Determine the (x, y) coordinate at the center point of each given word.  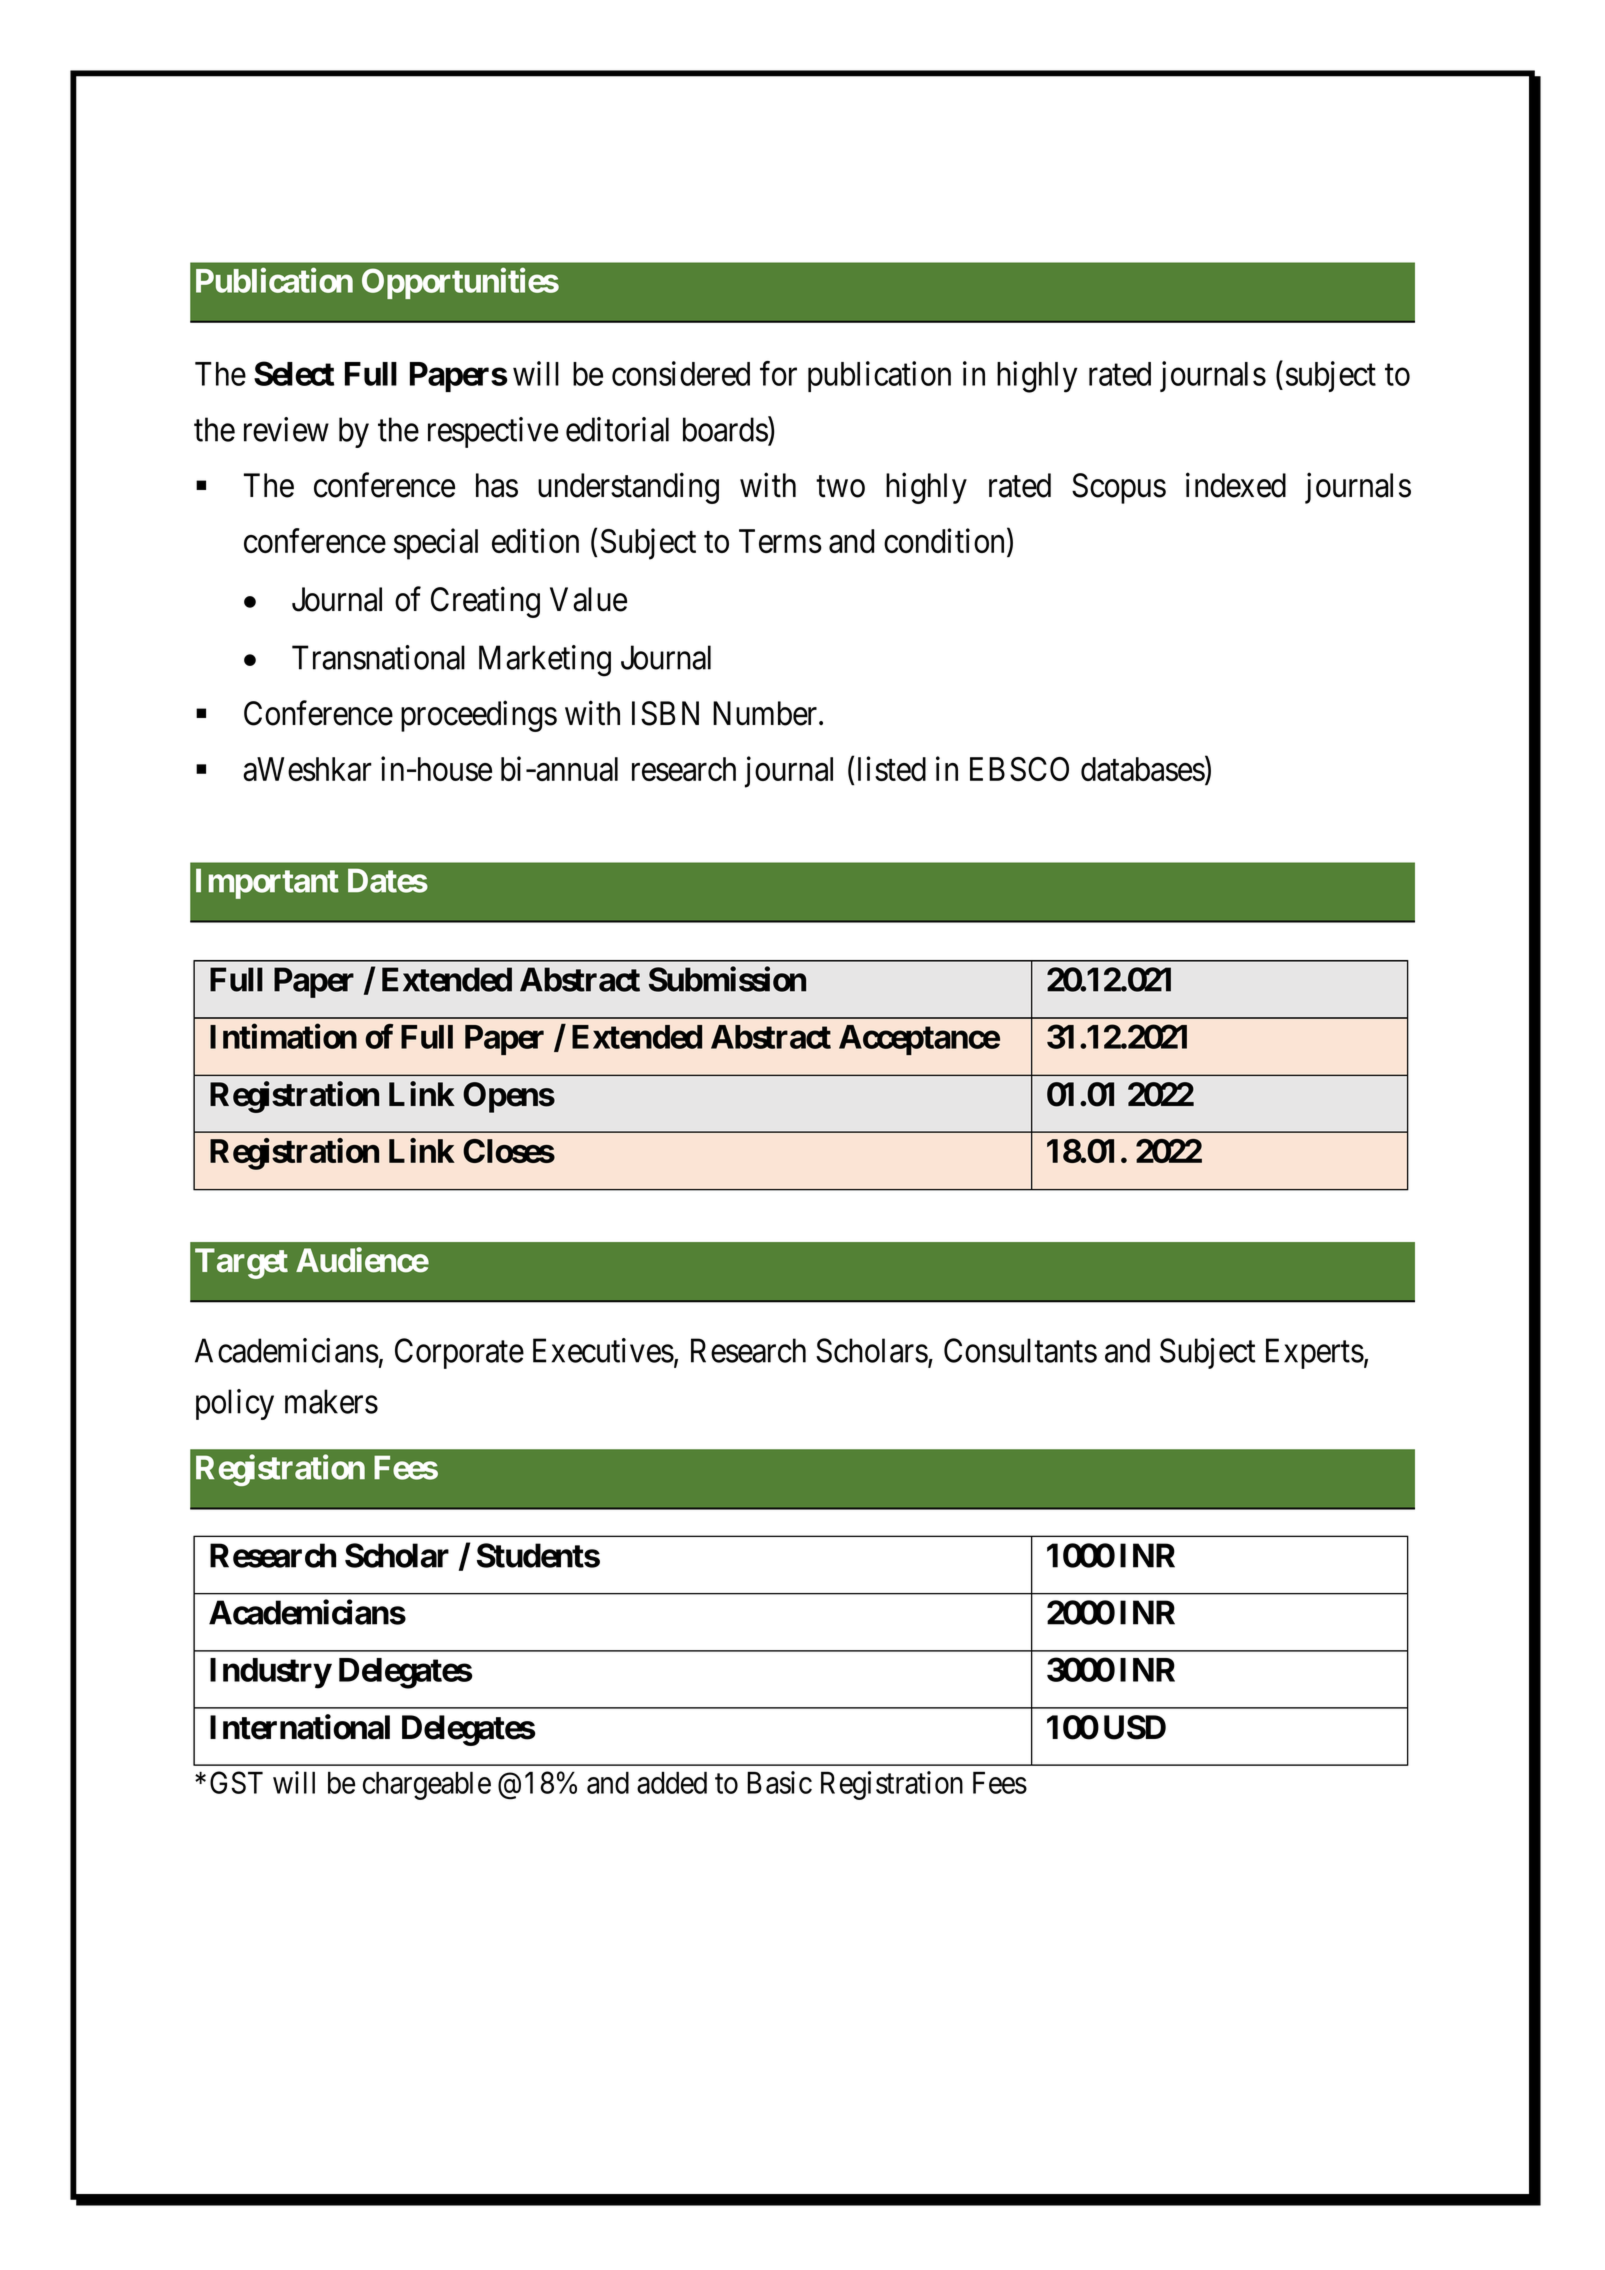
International (300, 1727)
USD (1135, 1727)
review (286, 429)
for (778, 373)
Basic (779, 1782)
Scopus (1119, 488)
